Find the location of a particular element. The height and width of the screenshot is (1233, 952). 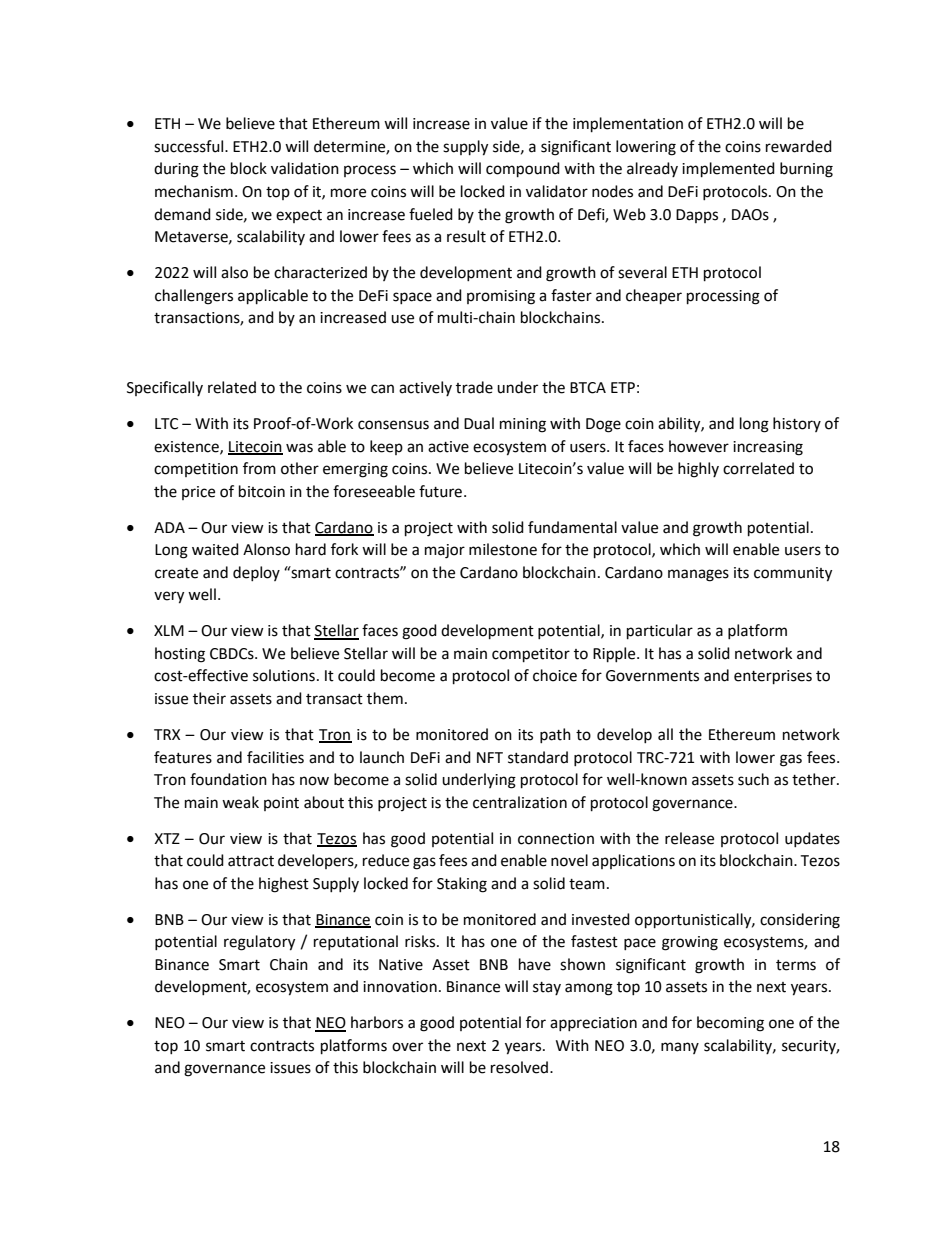

increasing is located at coordinates (768, 448).
